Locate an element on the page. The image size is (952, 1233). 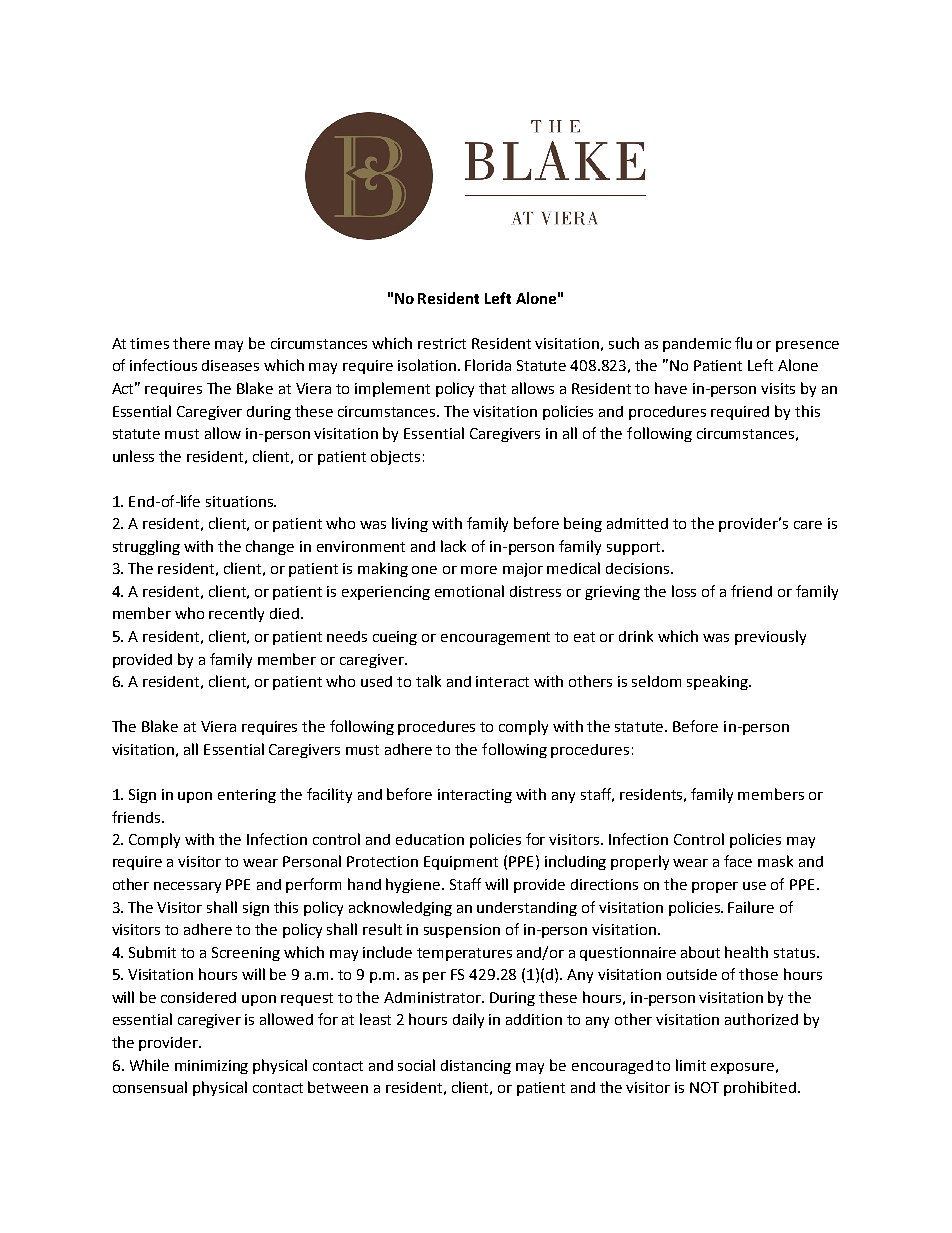
flu is located at coordinates (743, 343).
